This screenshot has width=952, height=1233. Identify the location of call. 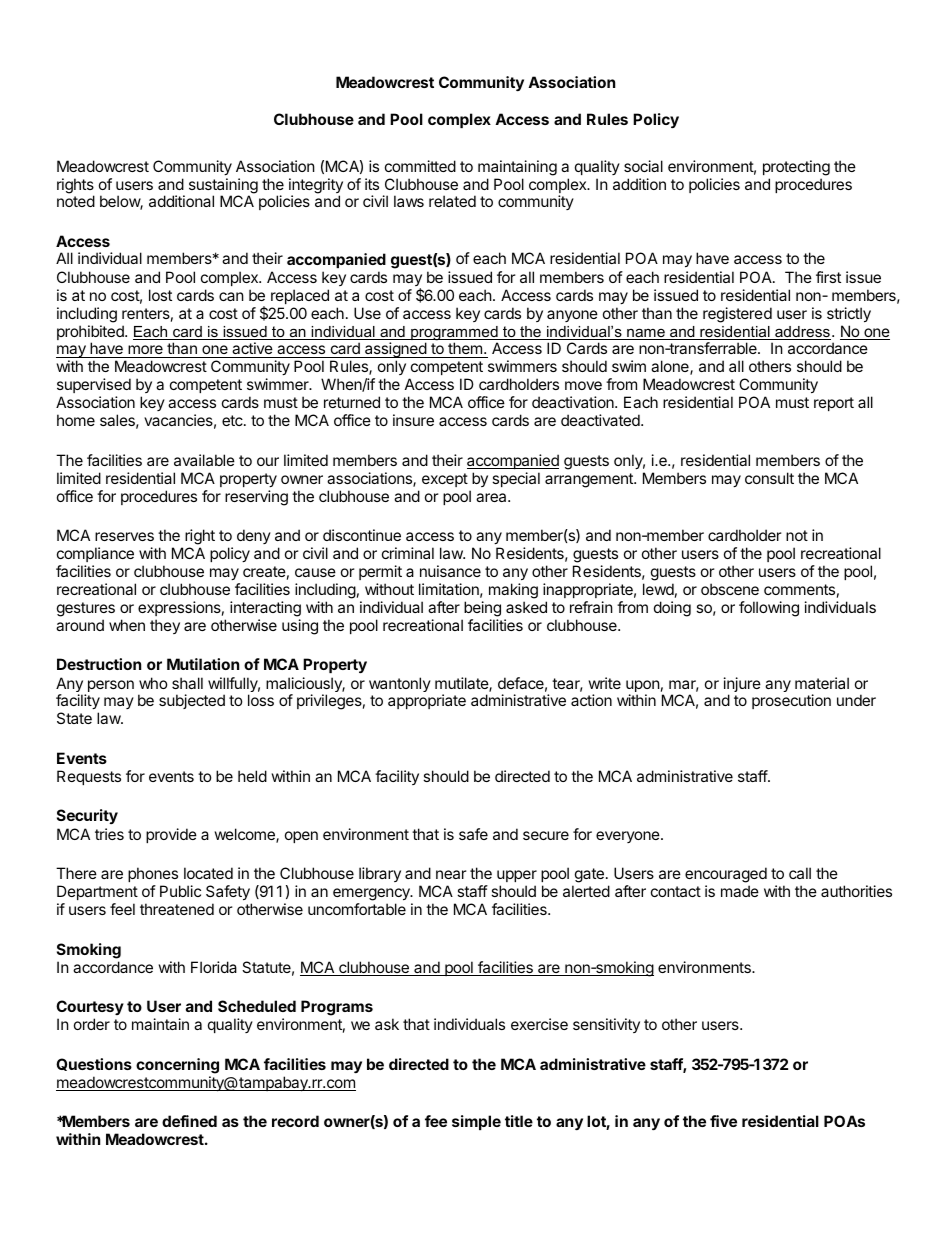
(800, 873).
